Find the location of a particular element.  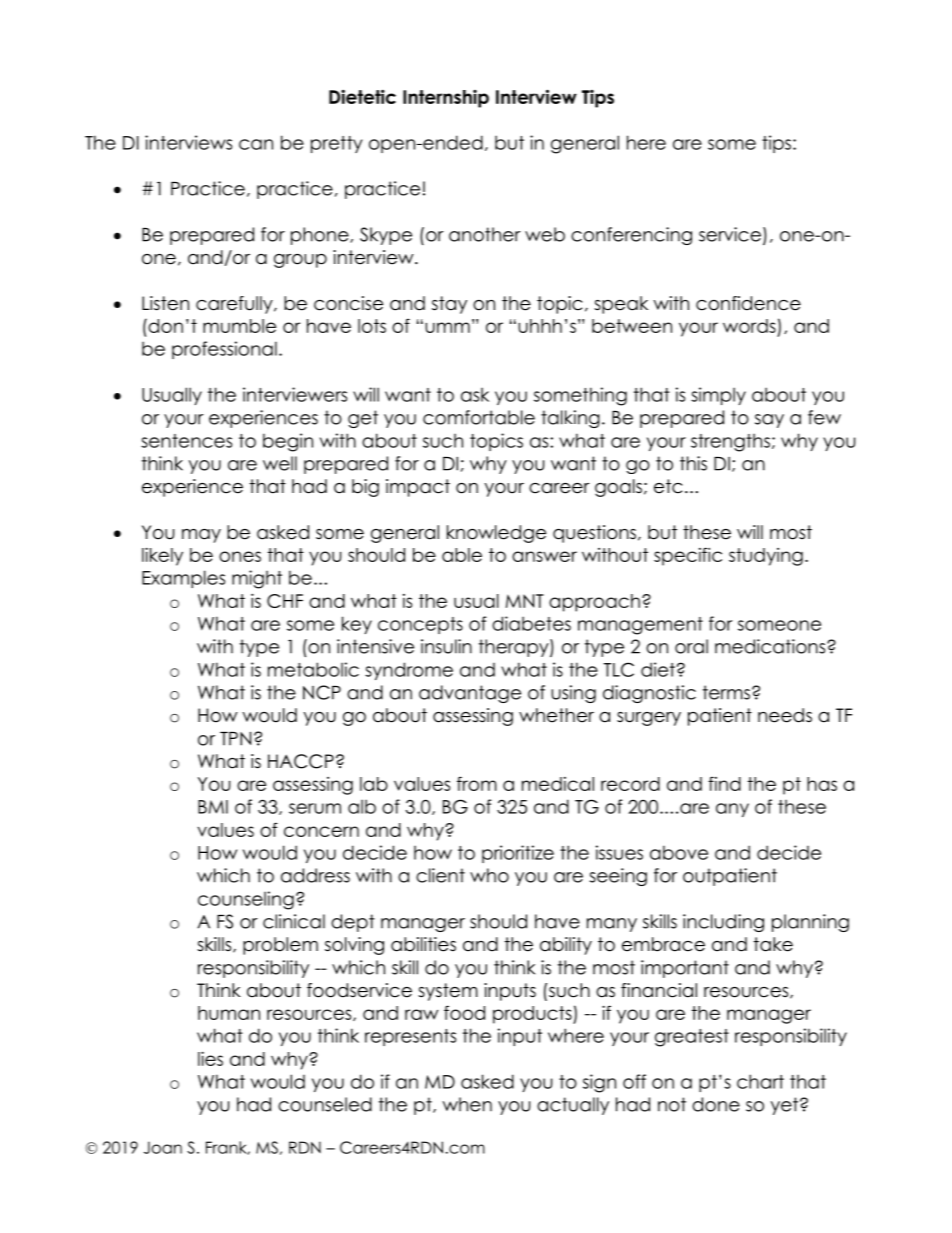

counseling is located at coordinates (246, 900).
